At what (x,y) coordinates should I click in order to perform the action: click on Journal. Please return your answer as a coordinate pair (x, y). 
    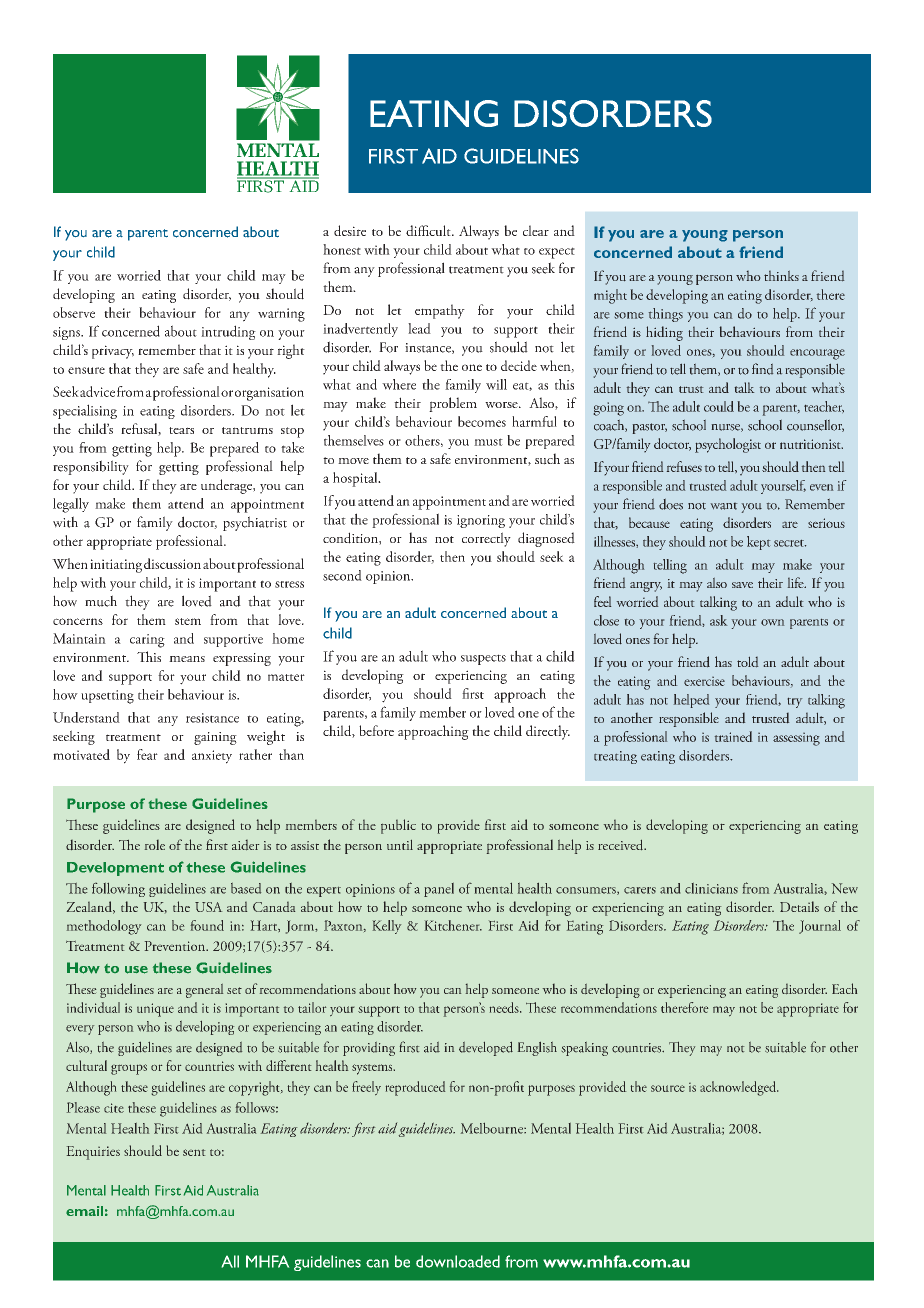
    Looking at the image, I should click on (820, 927).
